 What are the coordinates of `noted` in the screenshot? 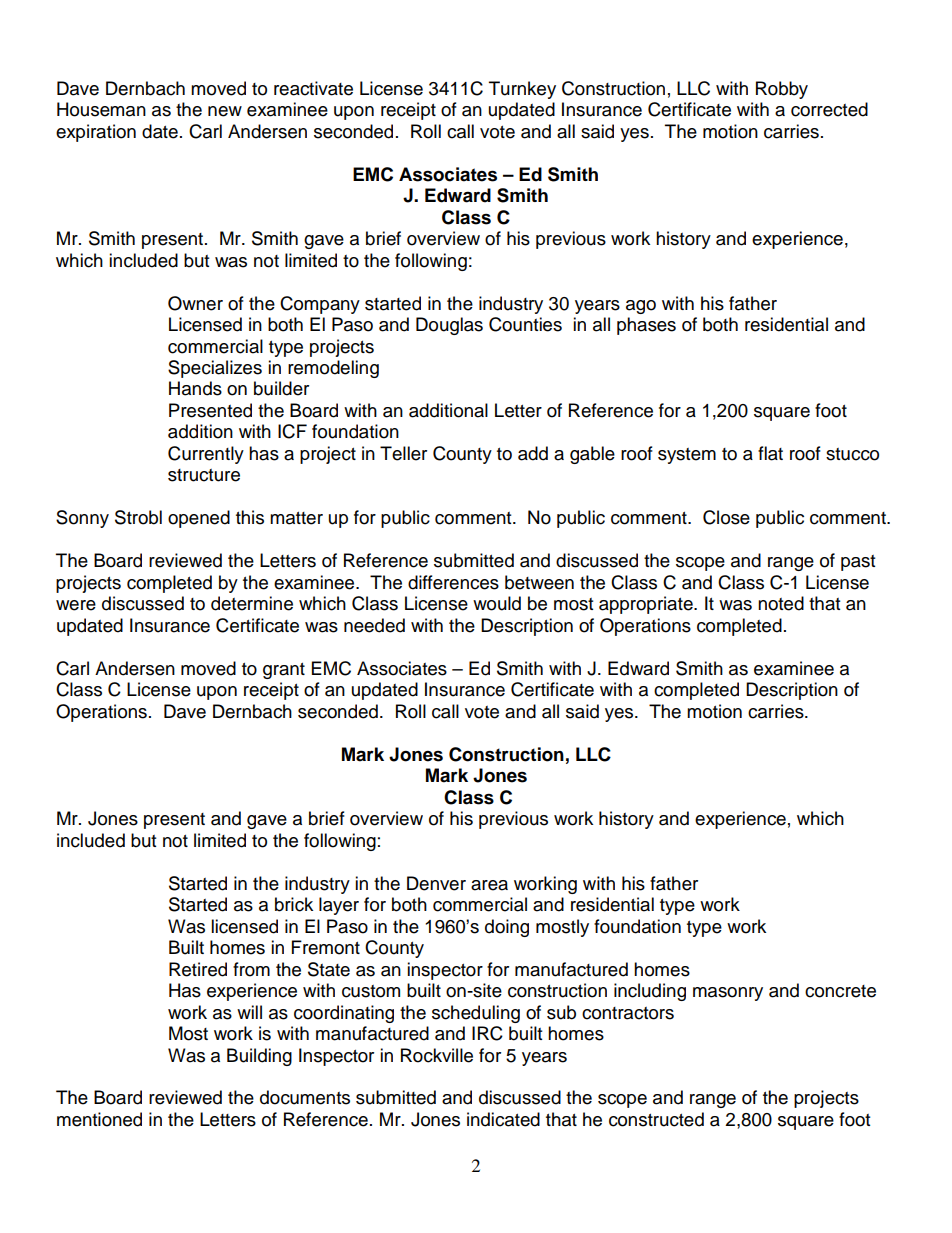 It's located at (781, 603).
